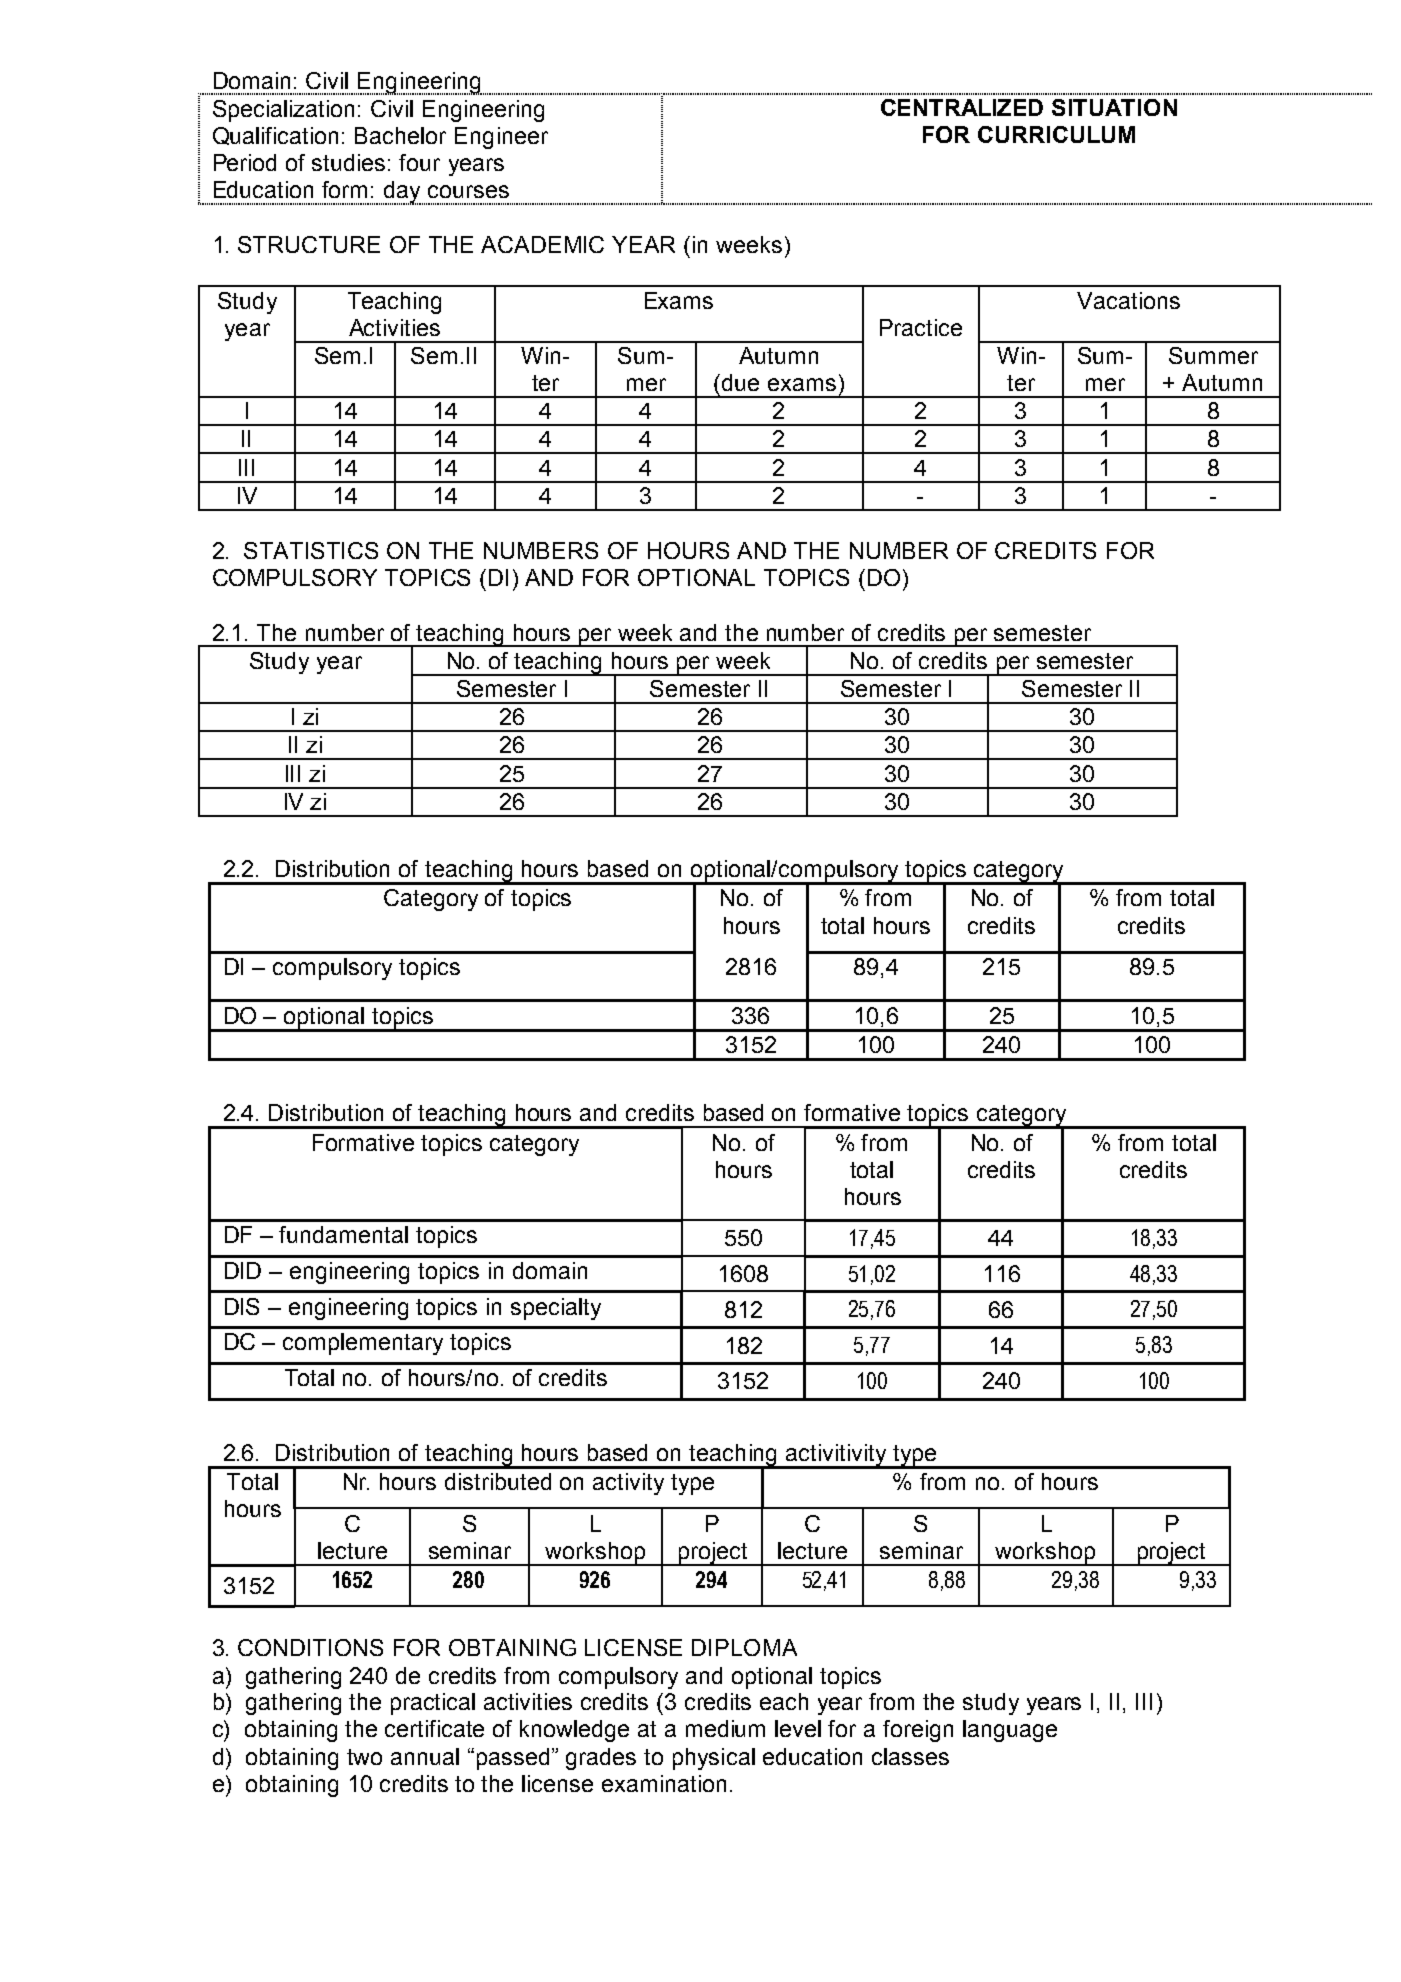  Describe the element at coordinates (343, 1234) in the screenshot. I see `fundamental` at that location.
